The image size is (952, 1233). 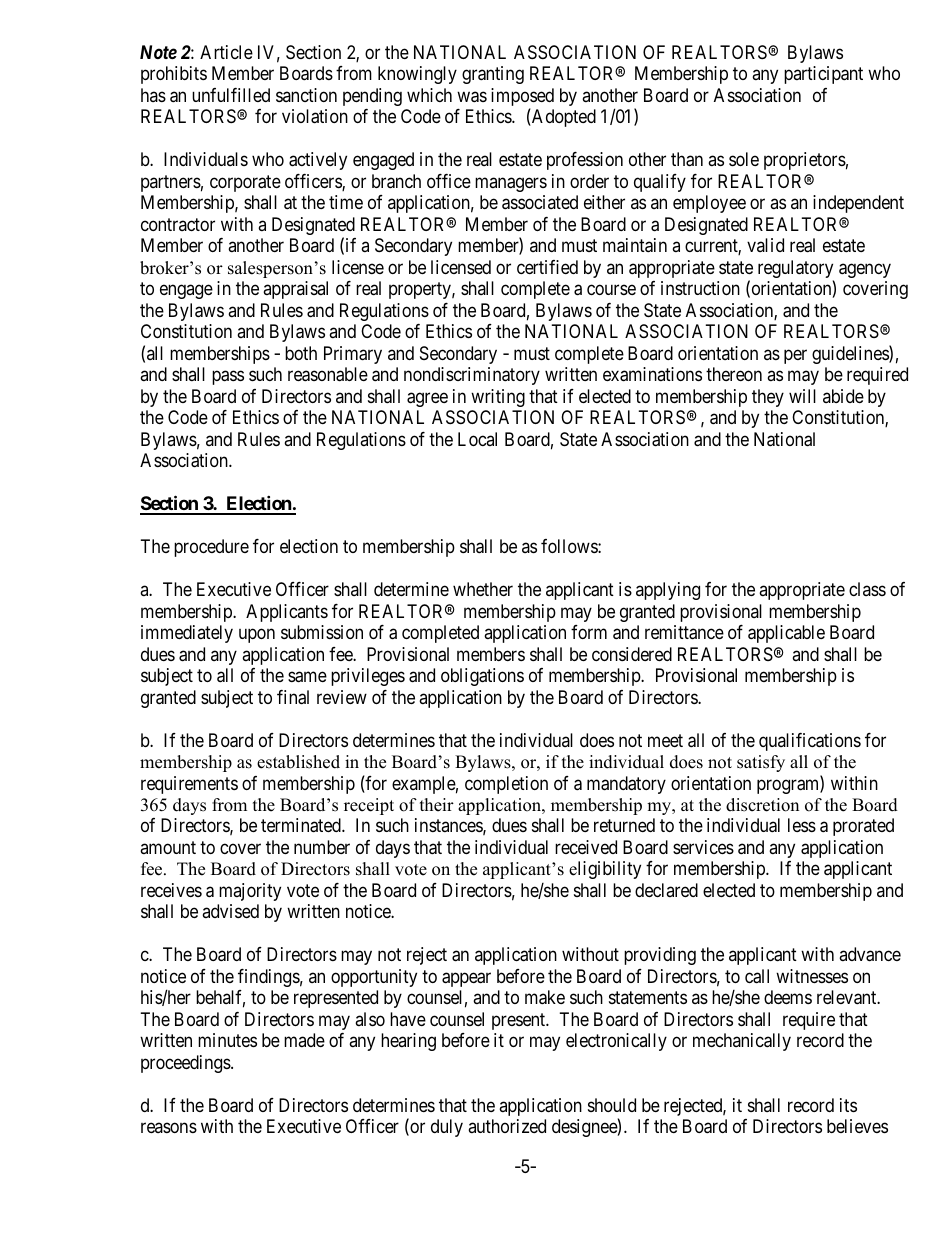 What do you see at coordinates (228, 378) in the image?
I see `pass` at bounding box center [228, 378].
